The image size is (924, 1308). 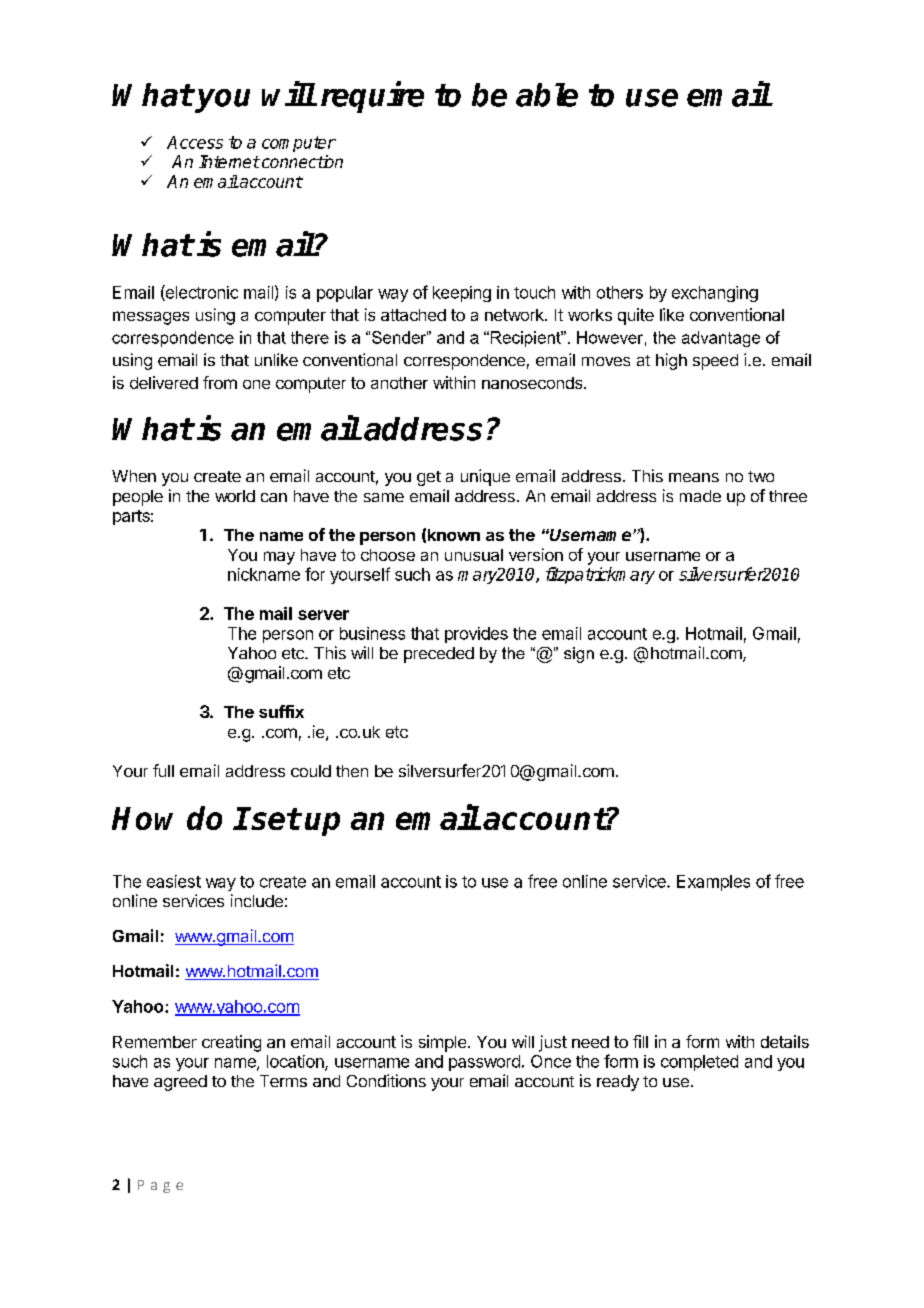 What do you see at coordinates (713, 883) in the page?
I see `Examples` at bounding box center [713, 883].
